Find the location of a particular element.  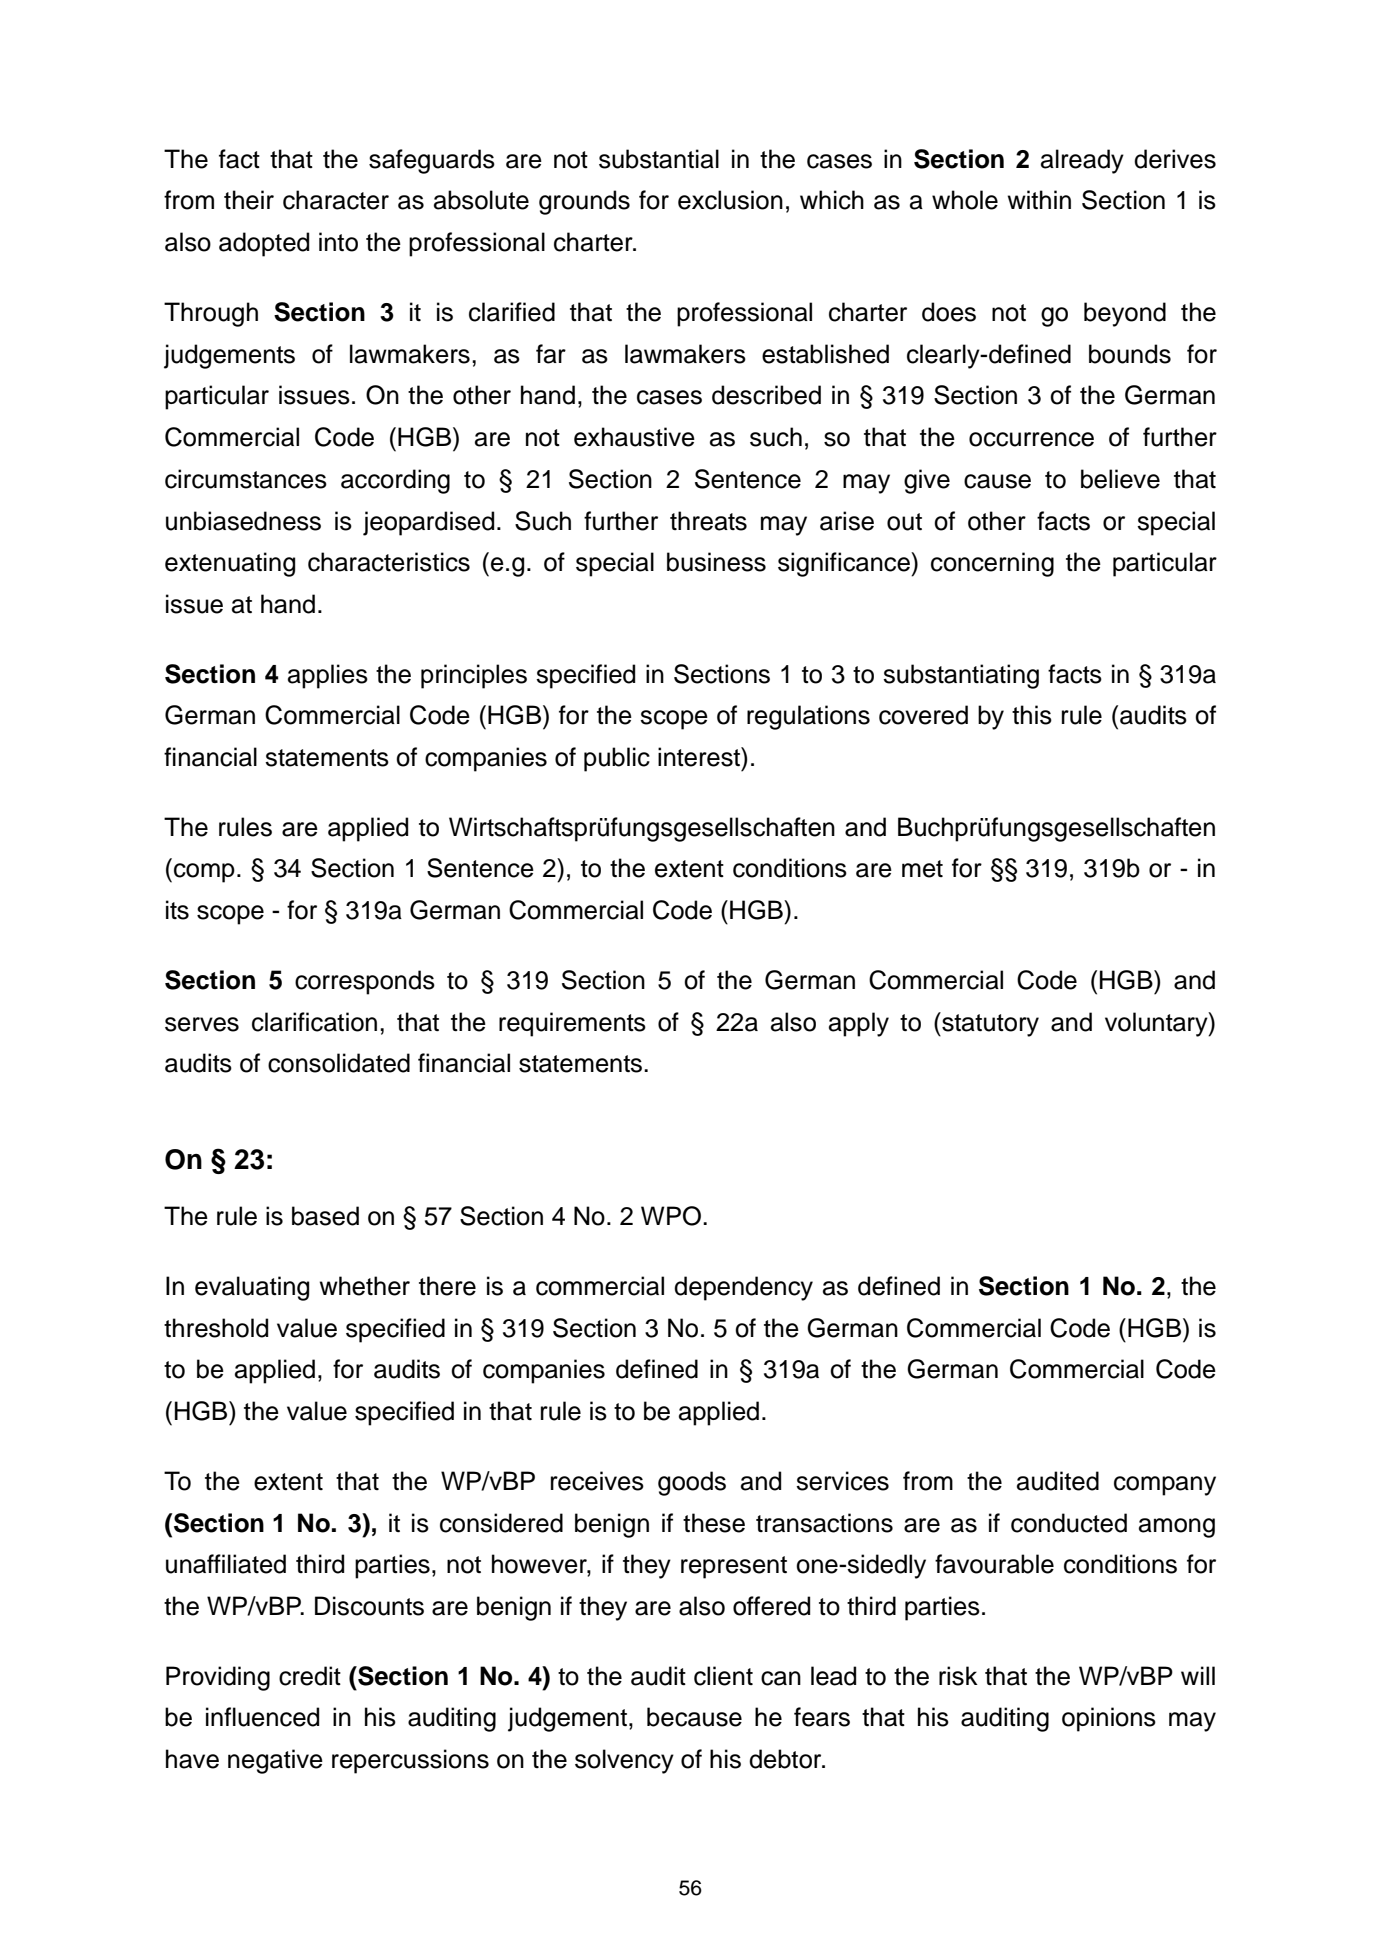

credit is located at coordinates (310, 1676).
